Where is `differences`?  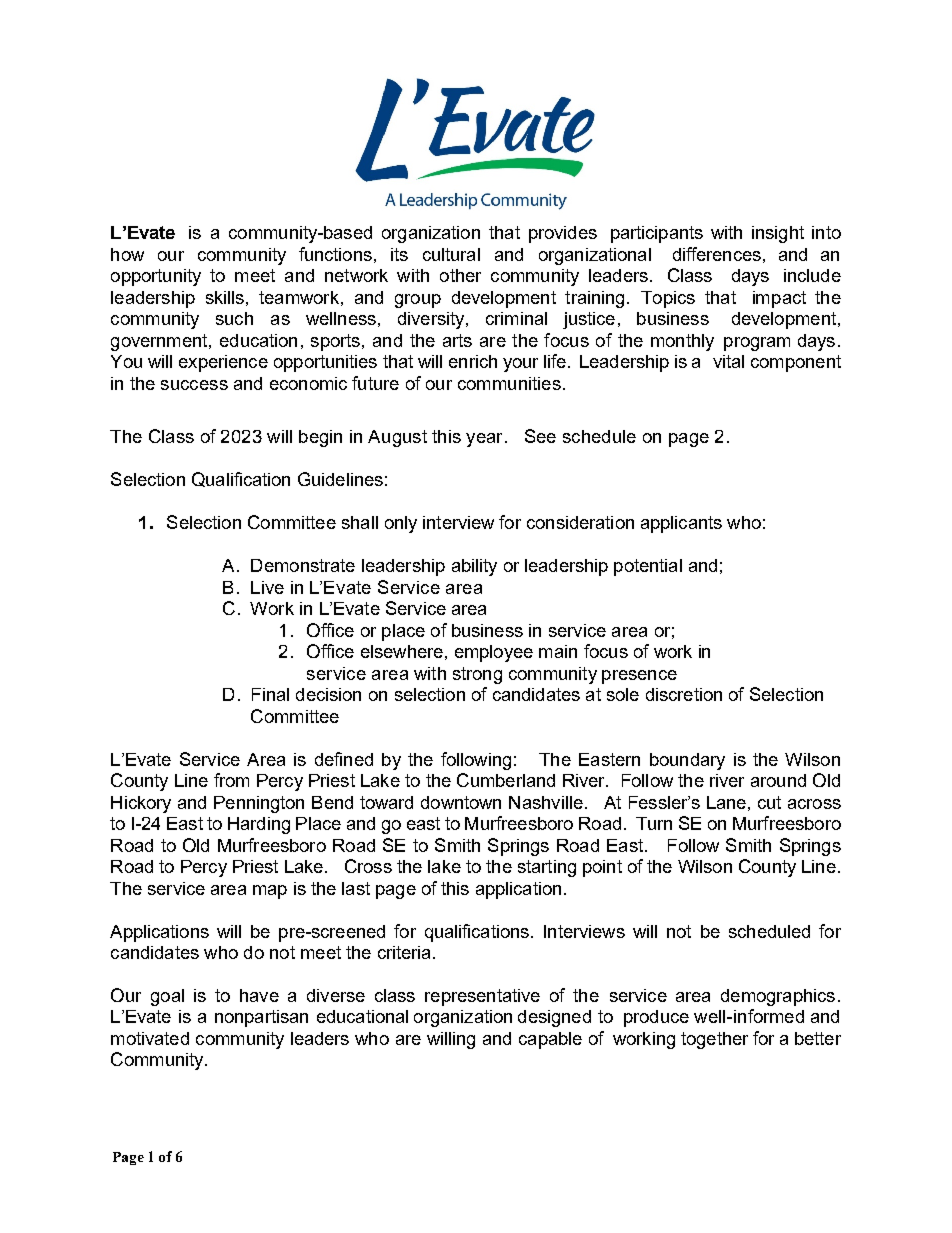
differences is located at coordinates (717, 254).
